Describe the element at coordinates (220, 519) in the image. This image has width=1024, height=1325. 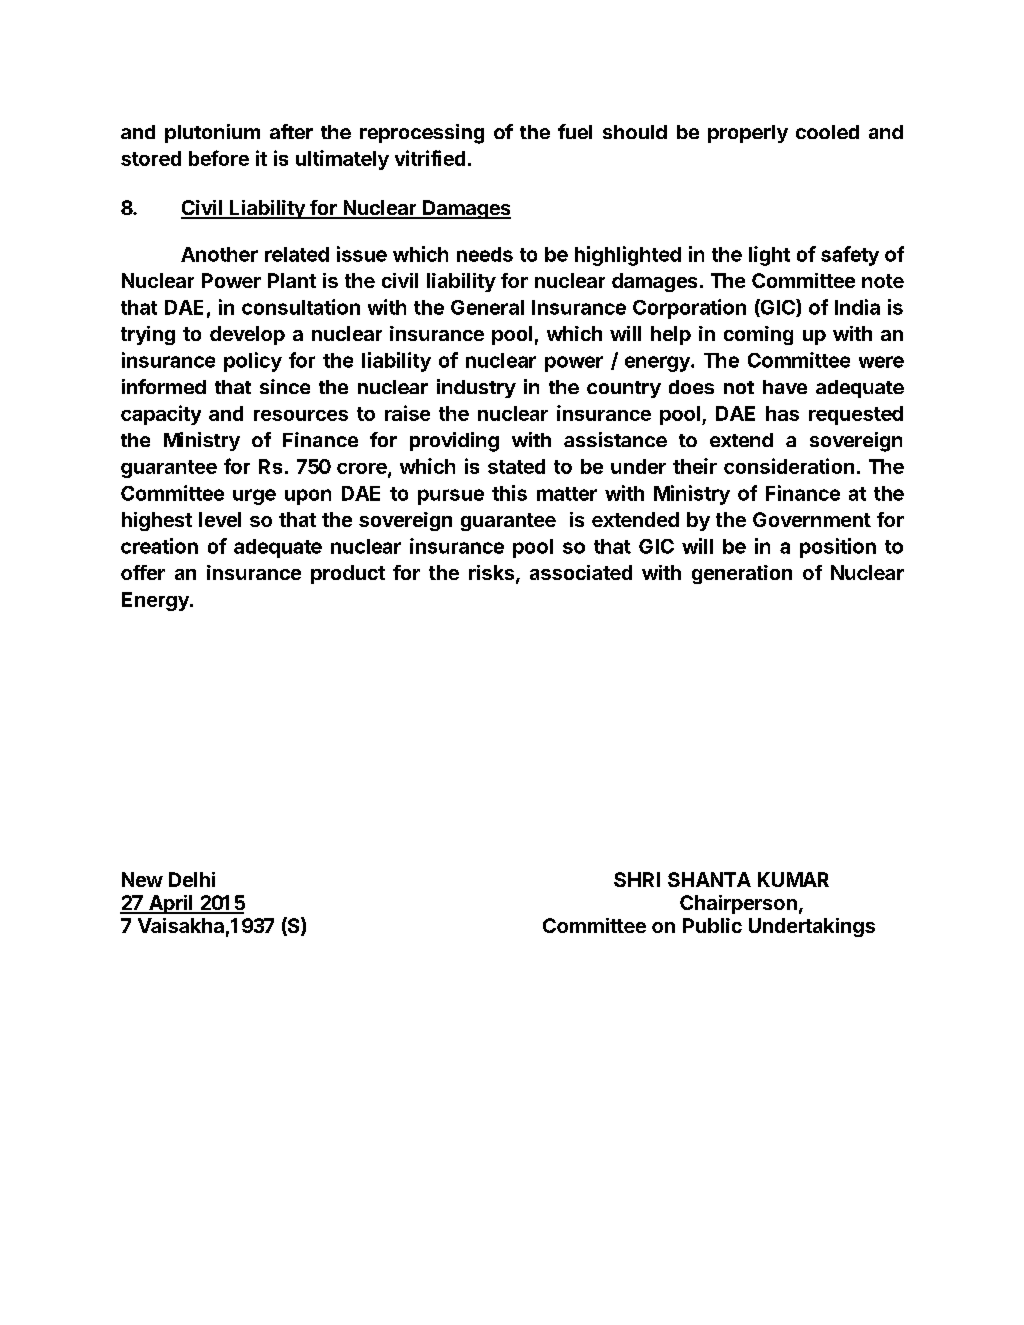
I see `level` at that location.
